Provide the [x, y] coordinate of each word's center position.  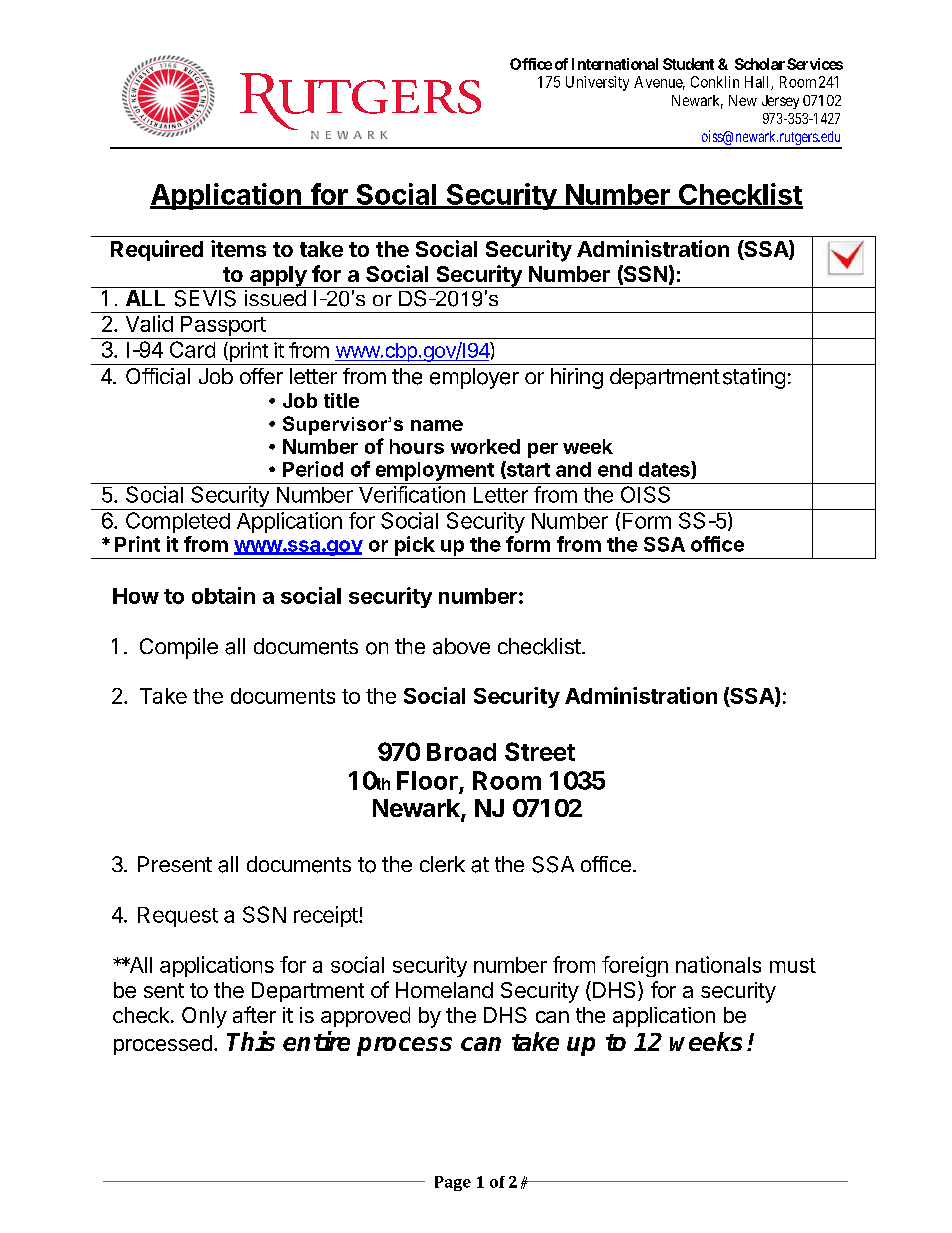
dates [665, 470]
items [238, 248]
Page [453, 1183]
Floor [427, 780]
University [597, 83]
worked [485, 446]
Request [178, 917]
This [251, 1041]
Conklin [715, 82]
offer [261, 376]
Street [540, 751]
